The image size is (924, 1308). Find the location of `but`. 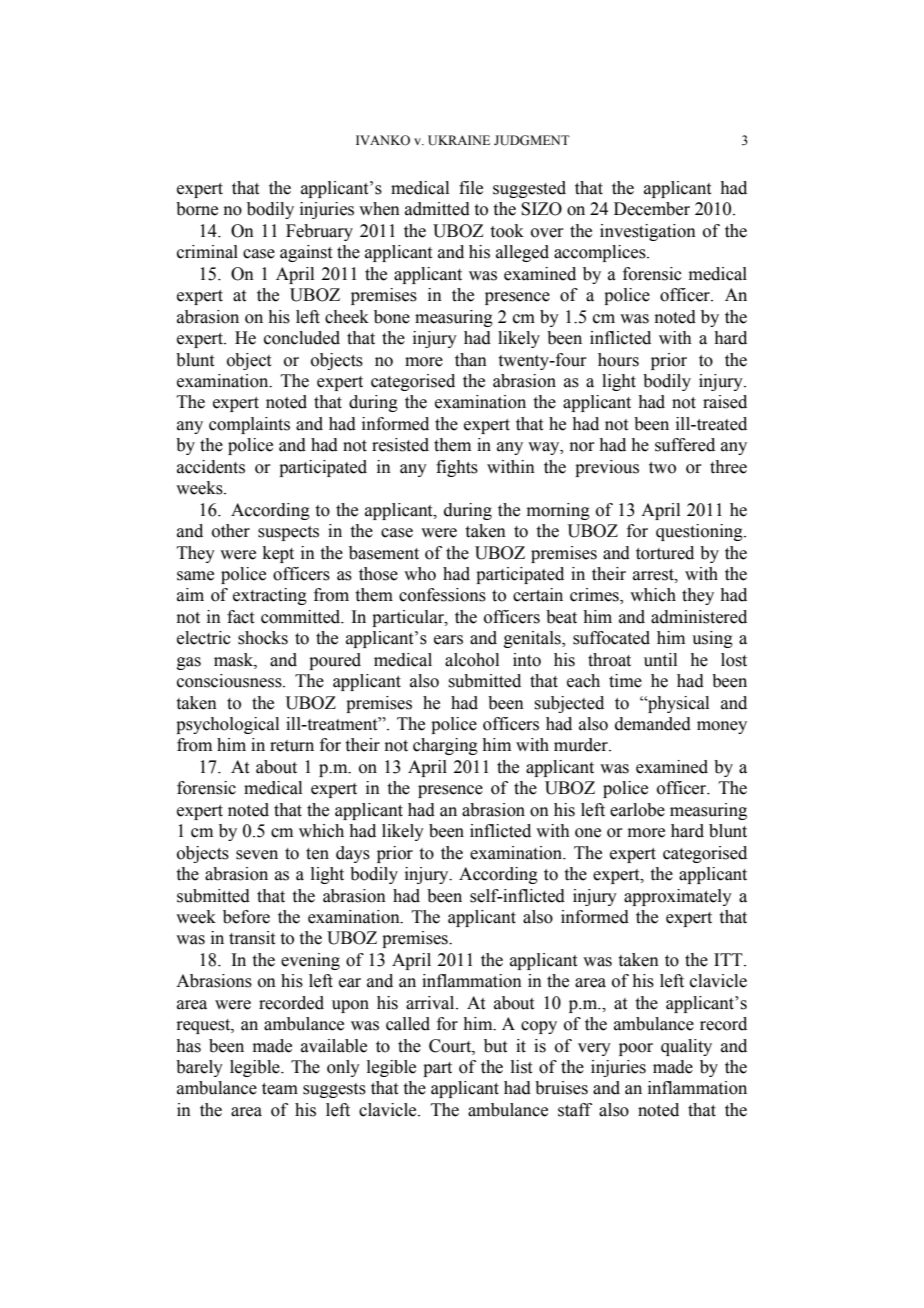

but is located at coordinates (495, 1046).
